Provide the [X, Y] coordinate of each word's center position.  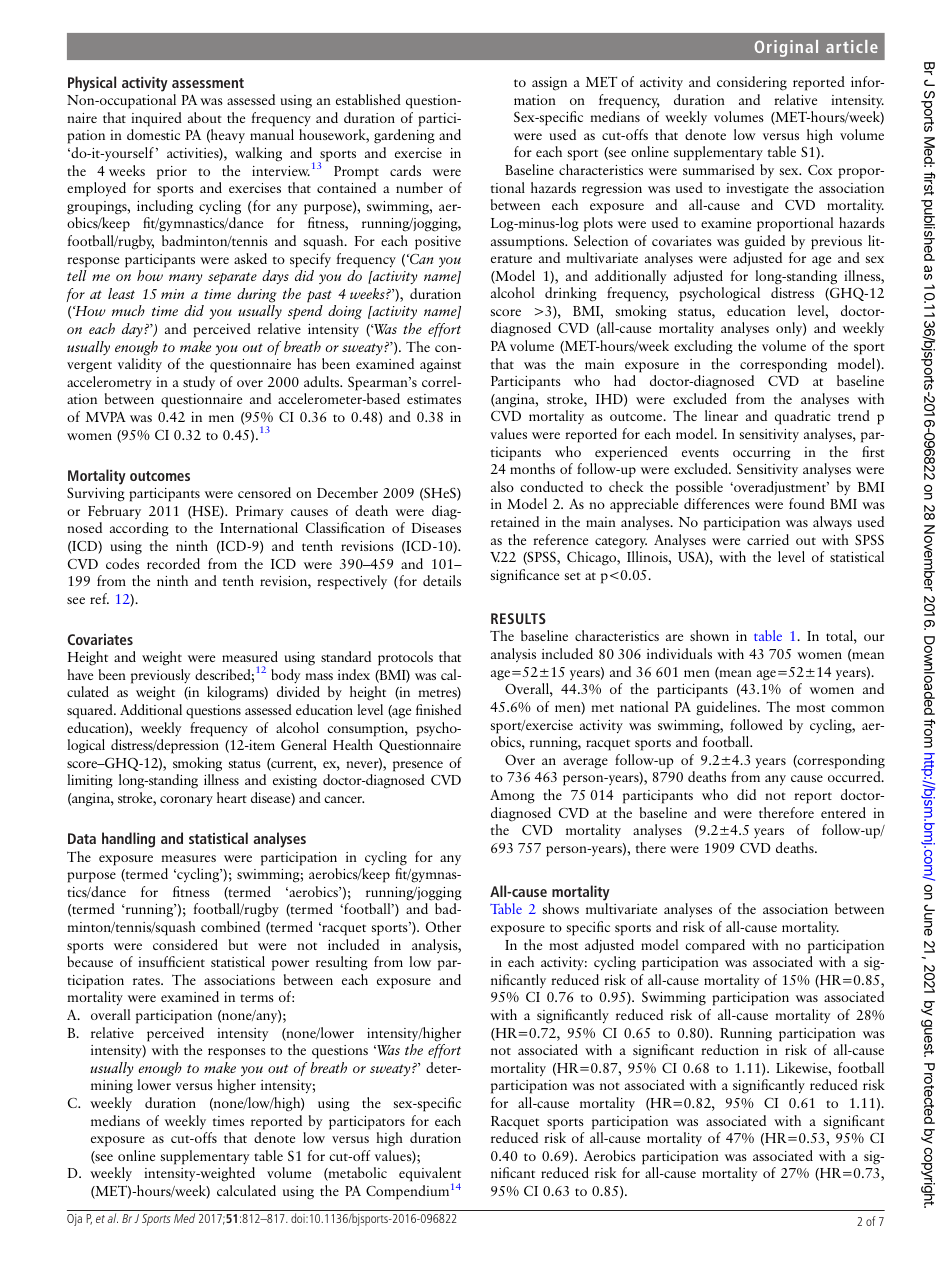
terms [257, 998]
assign [549, 84]
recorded [173, 563]
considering [752, 83]
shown [709, 635]
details [442, 580]
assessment [208, 83]
